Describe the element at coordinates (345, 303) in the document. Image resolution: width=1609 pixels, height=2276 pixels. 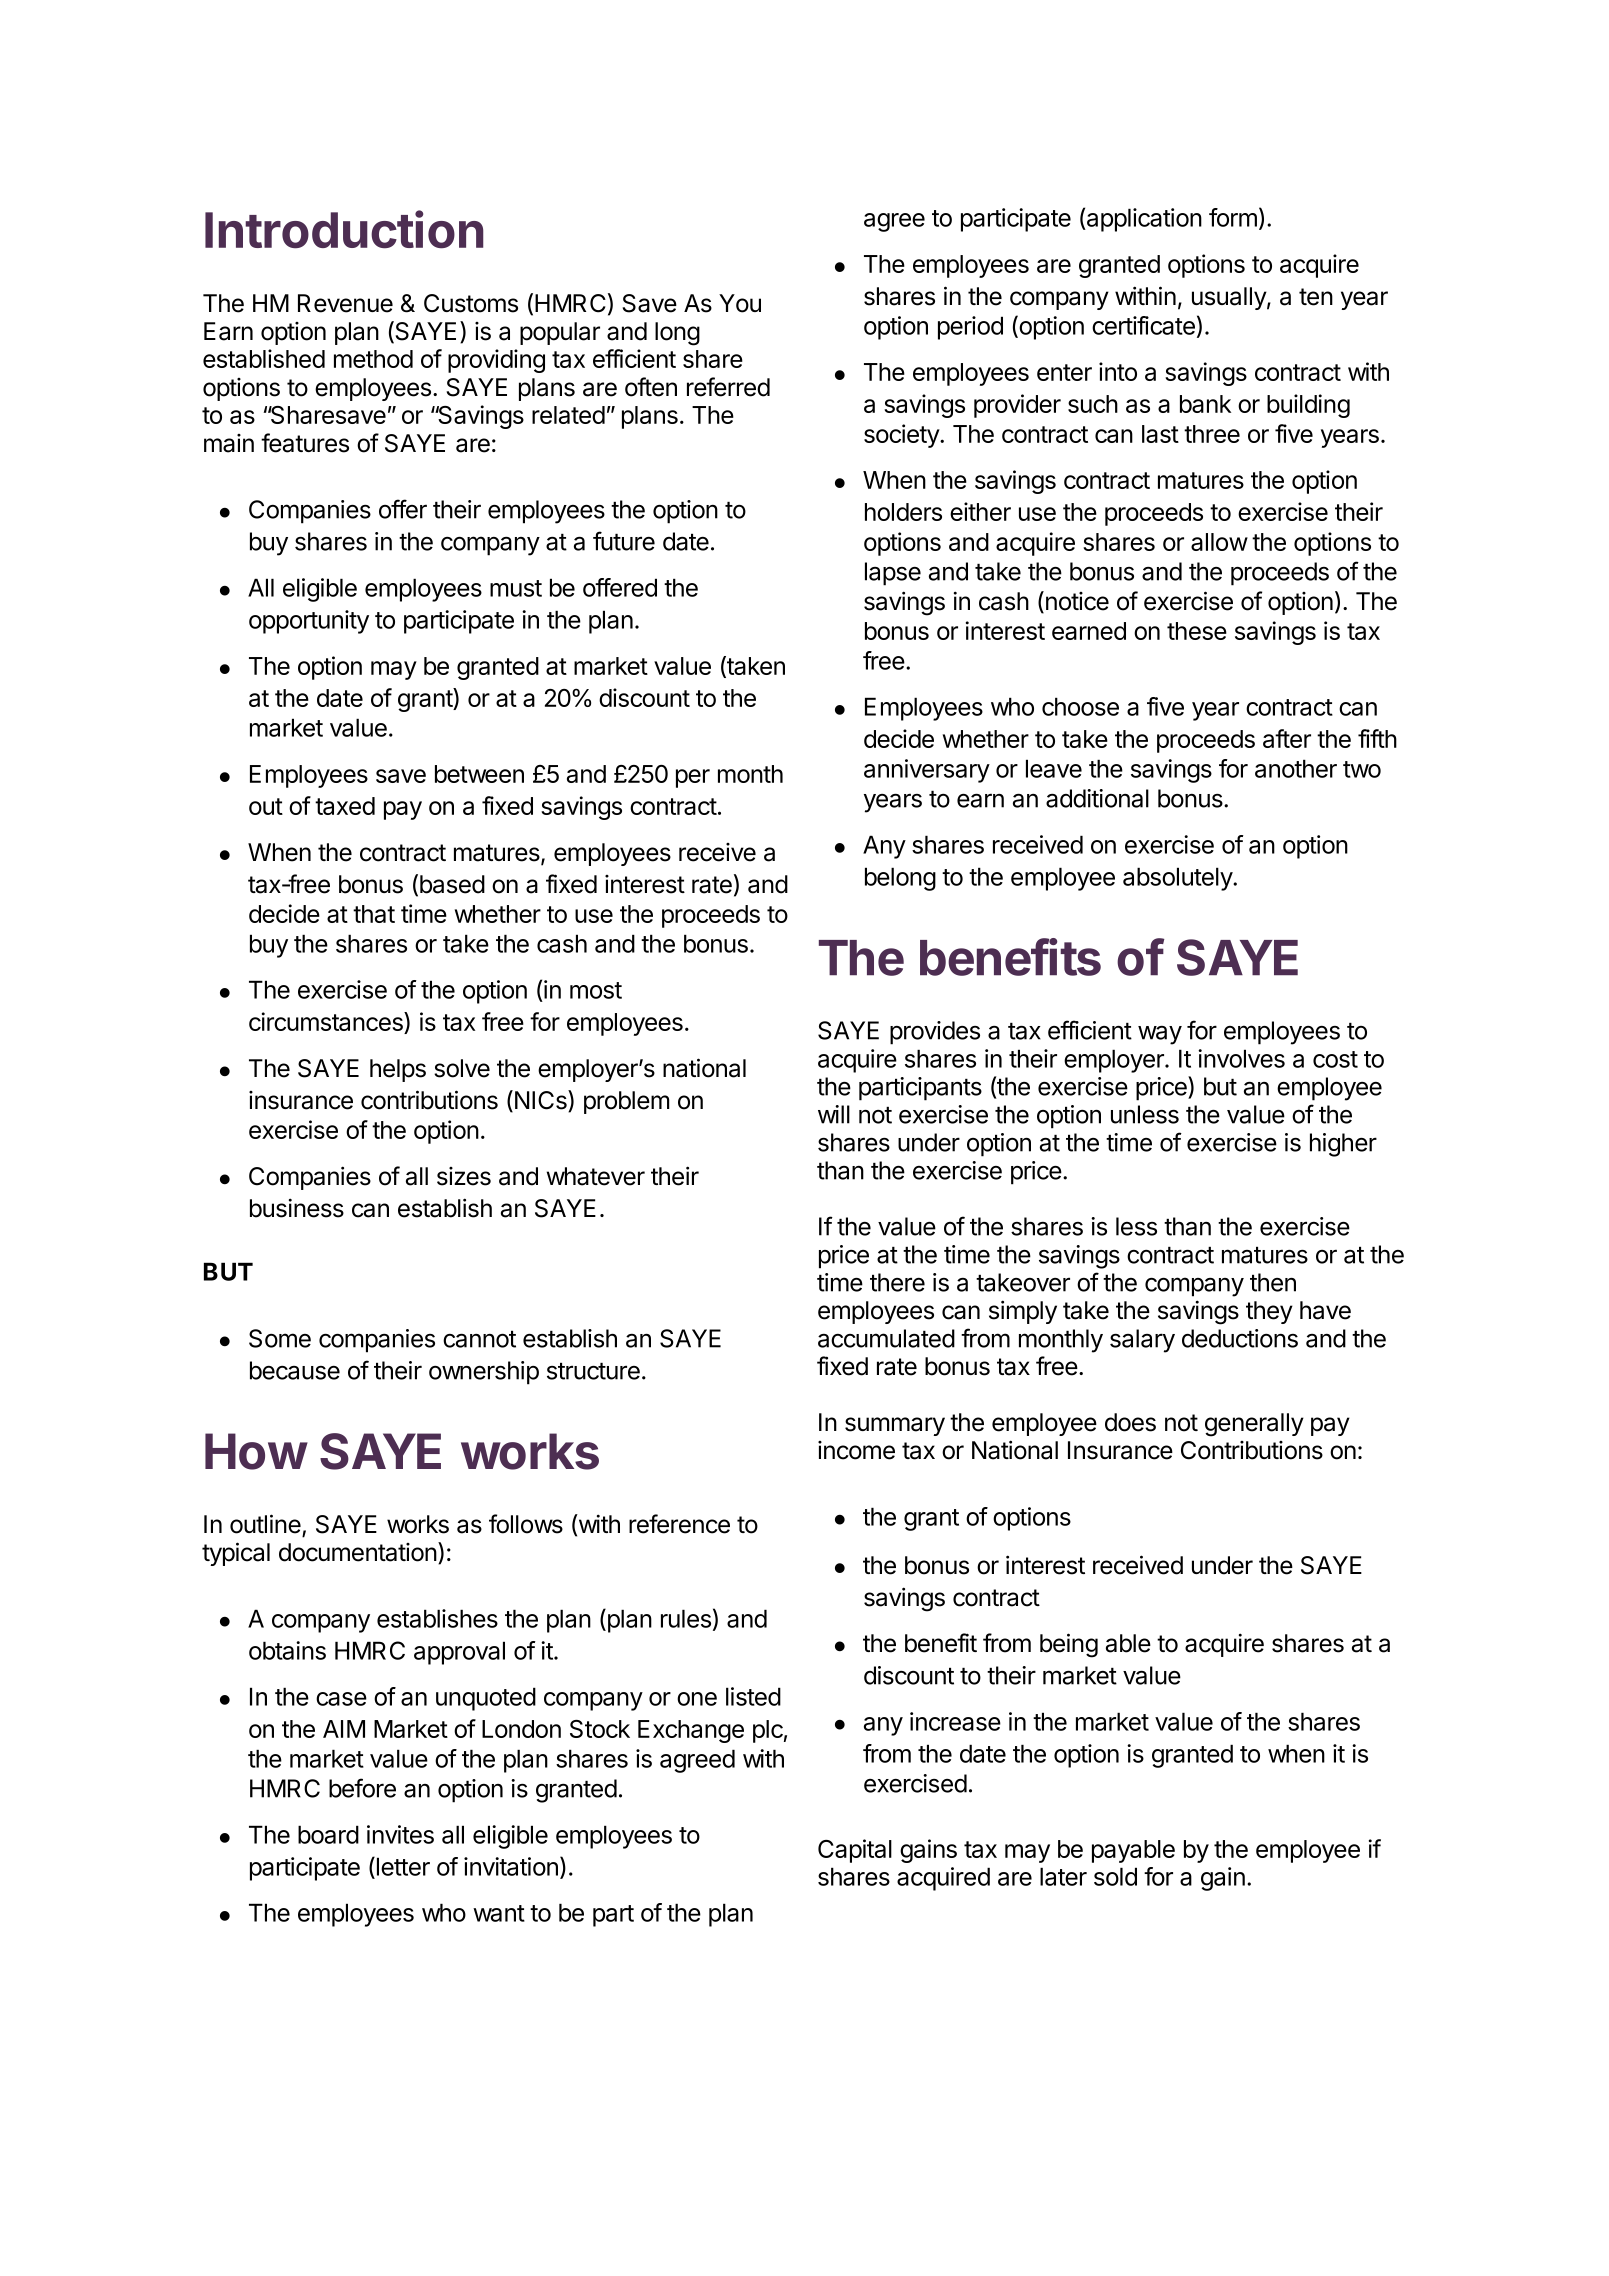
I see `Revenue` at that location.
